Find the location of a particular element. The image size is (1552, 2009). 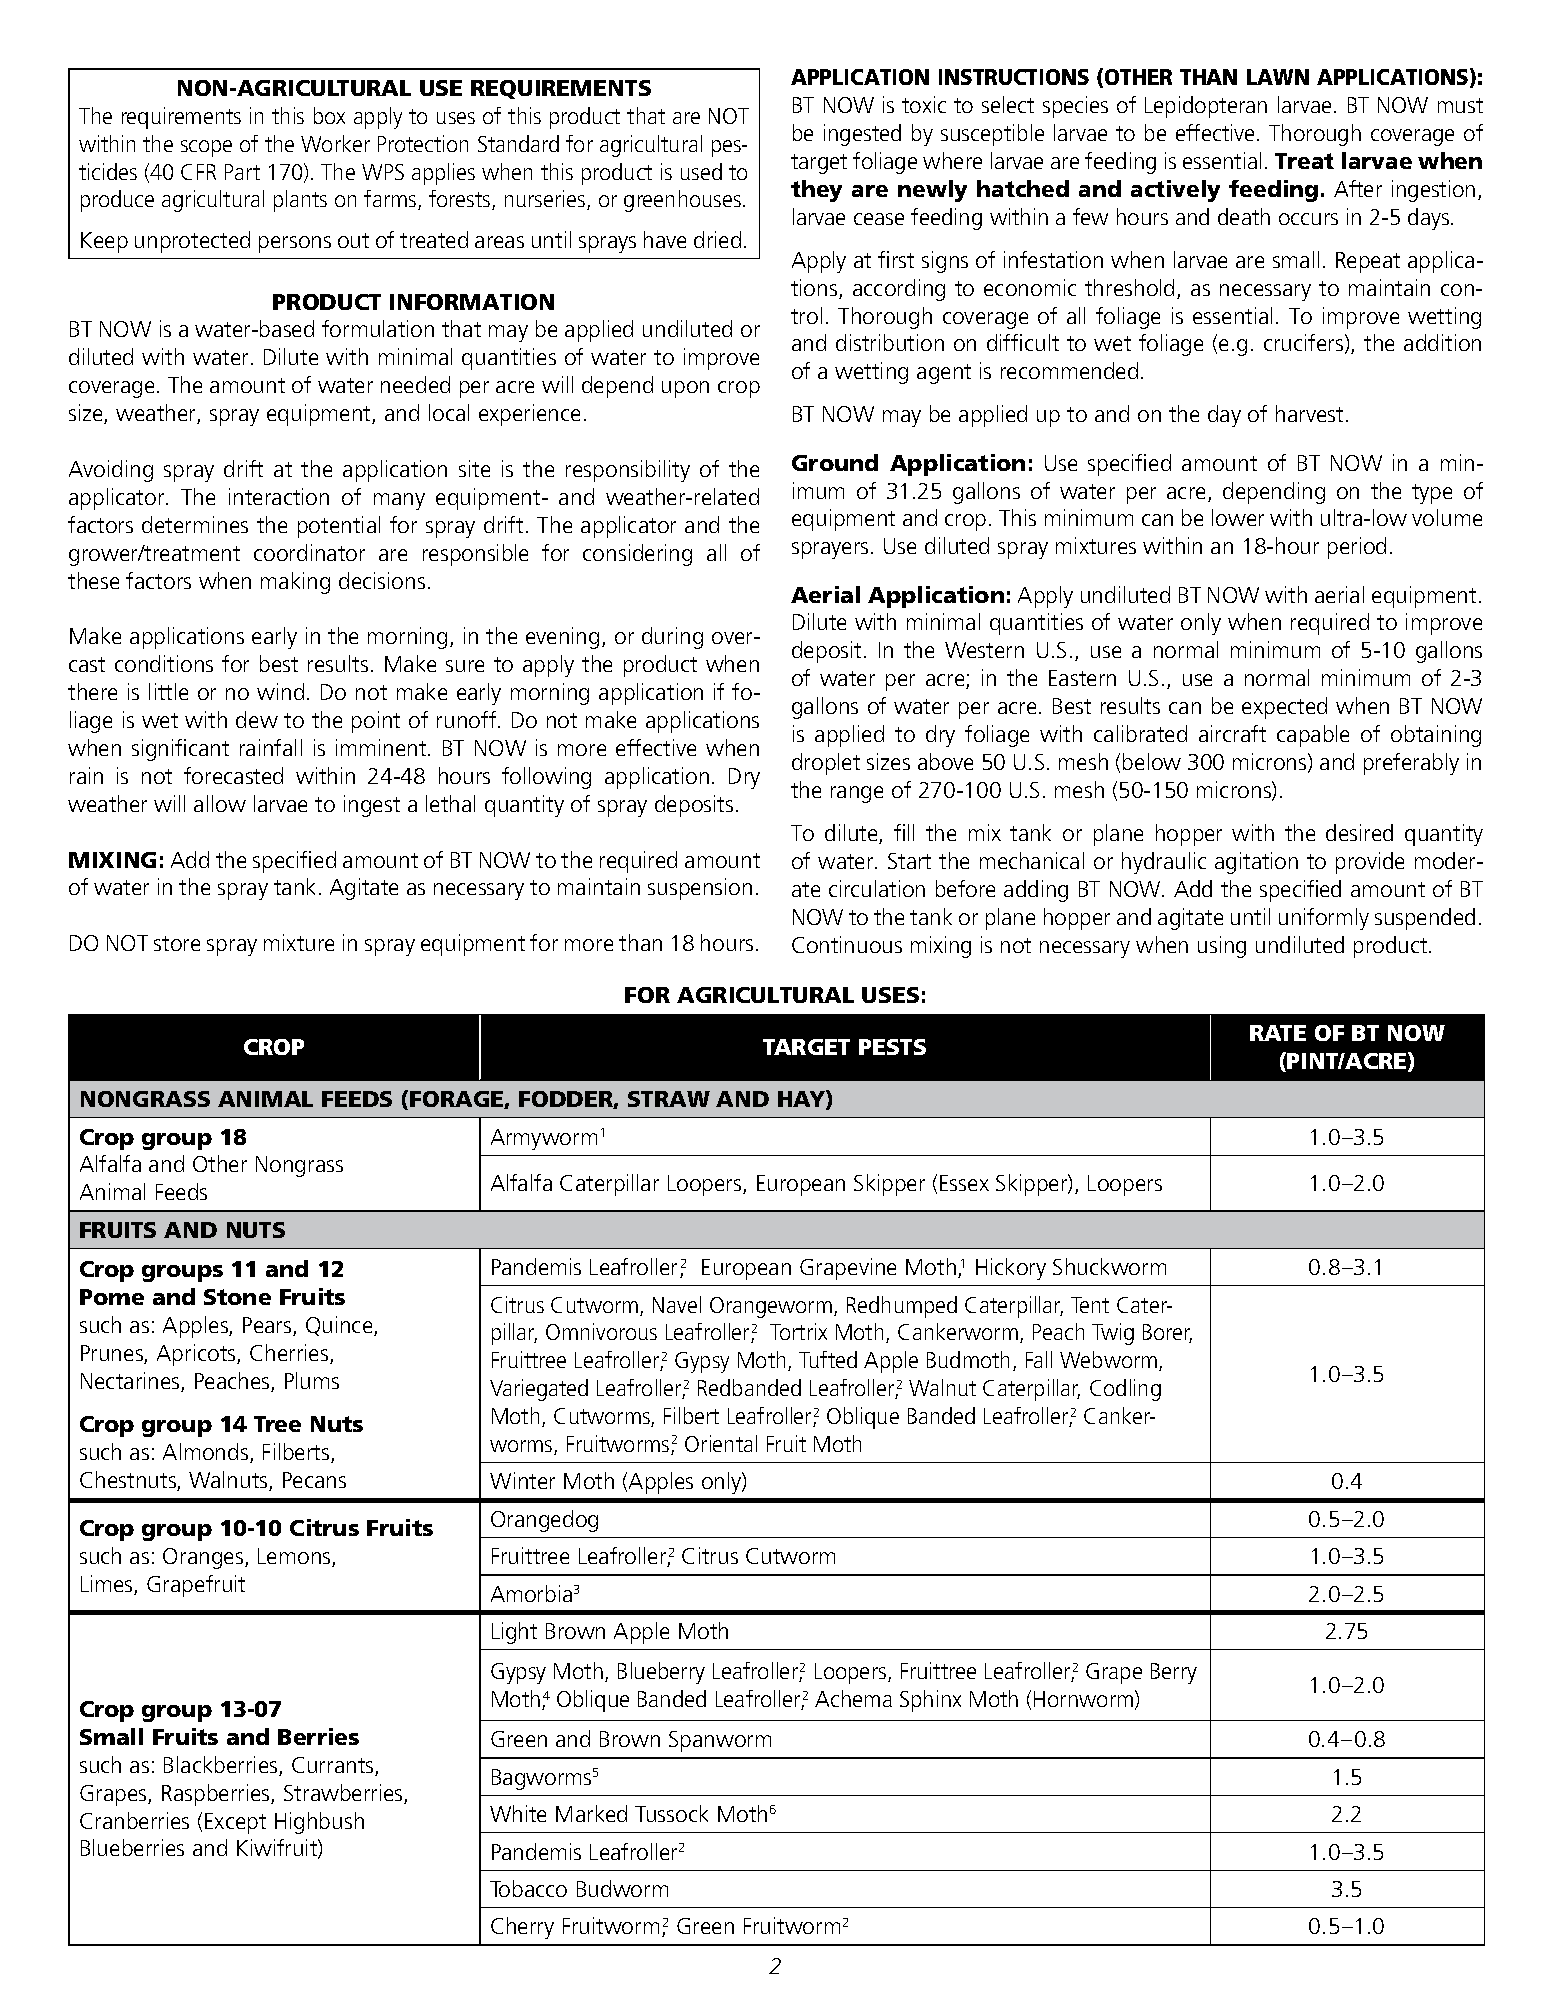

Borer is located at coordinates (1167, 1333).
